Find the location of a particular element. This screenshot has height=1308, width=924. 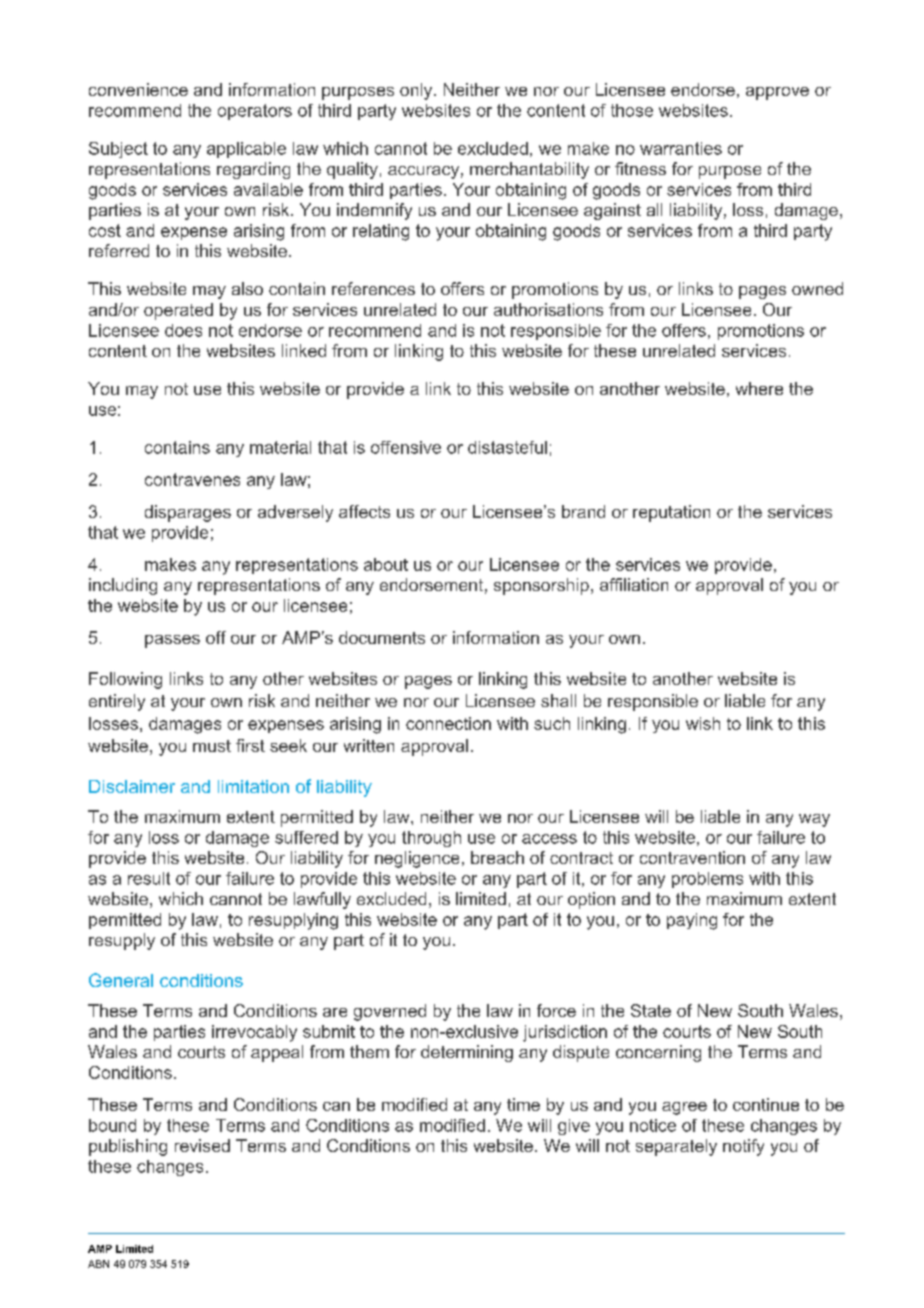

warranties is located at coordinates (681, 148).
